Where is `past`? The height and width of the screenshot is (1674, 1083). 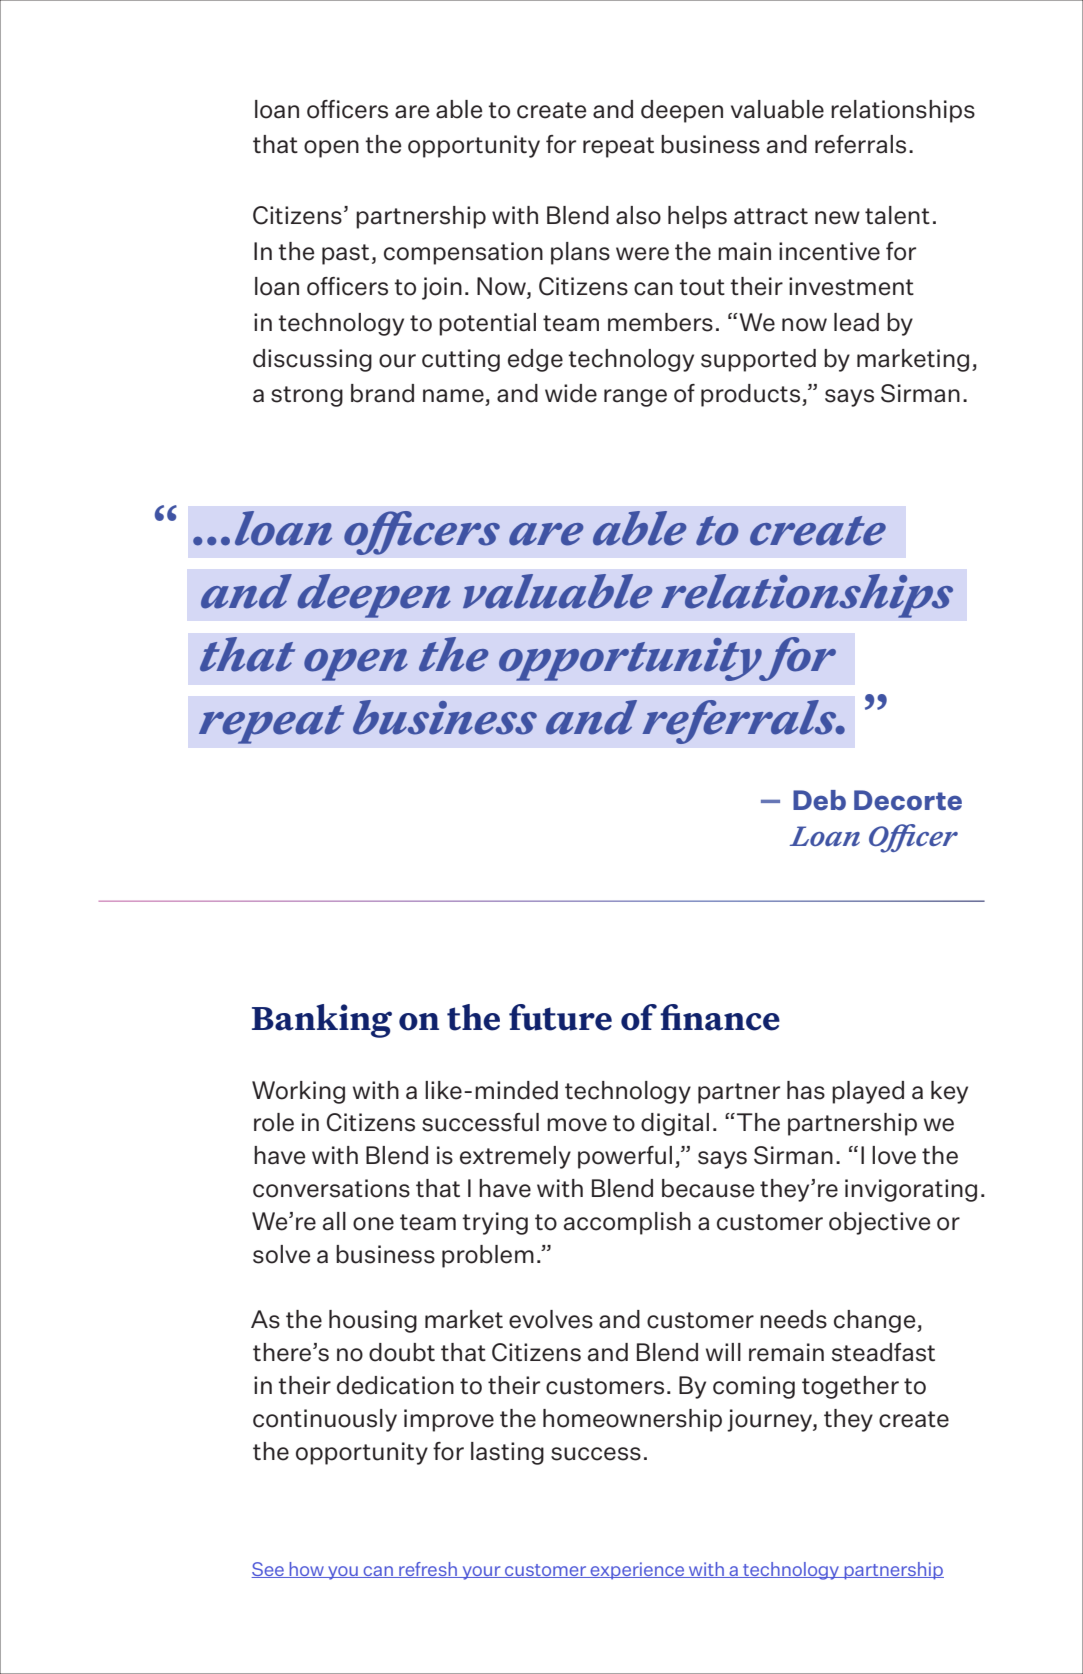 past is located at coordinates (345, 254).
